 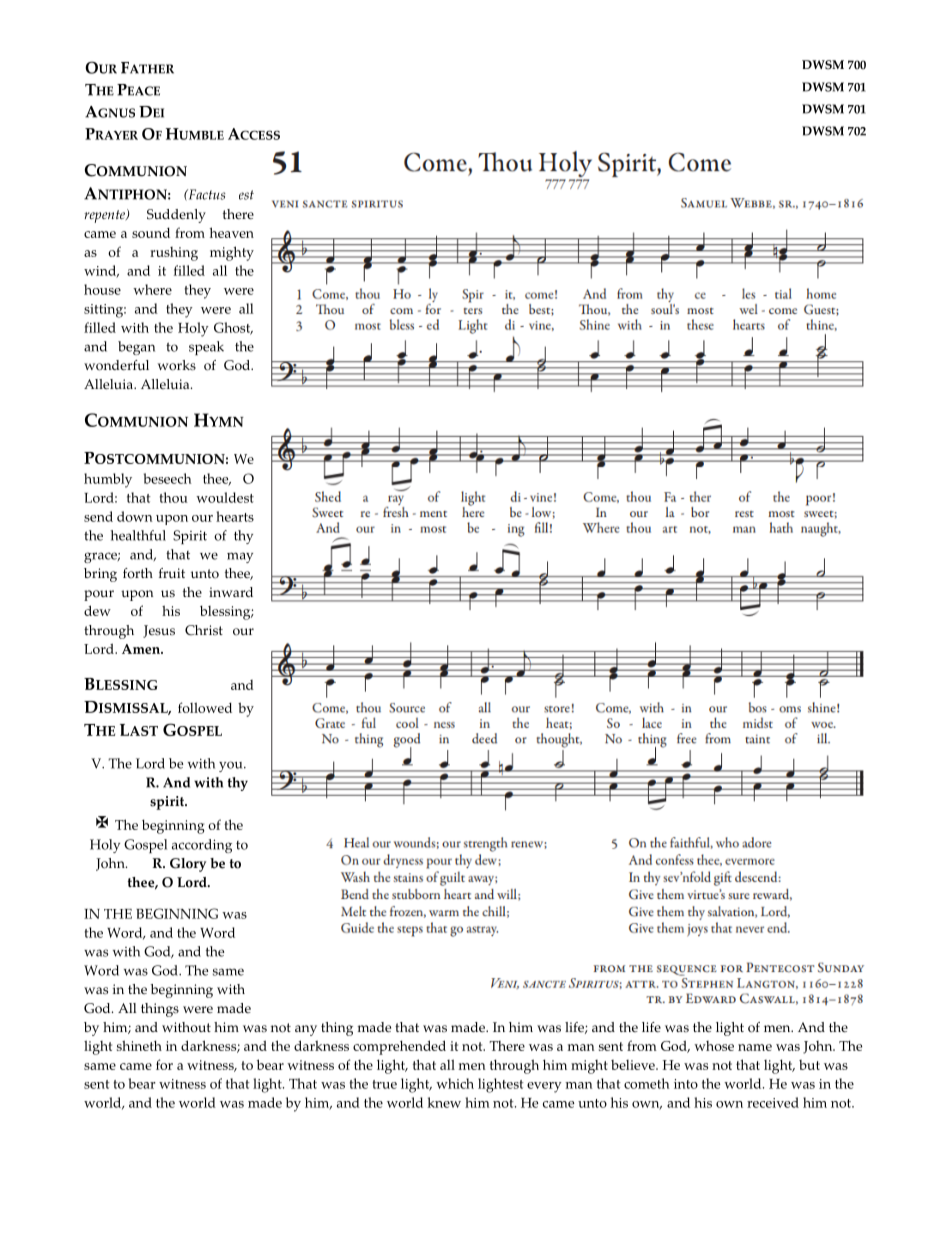 I want to click on heaven, so click(x=232, y=232).
